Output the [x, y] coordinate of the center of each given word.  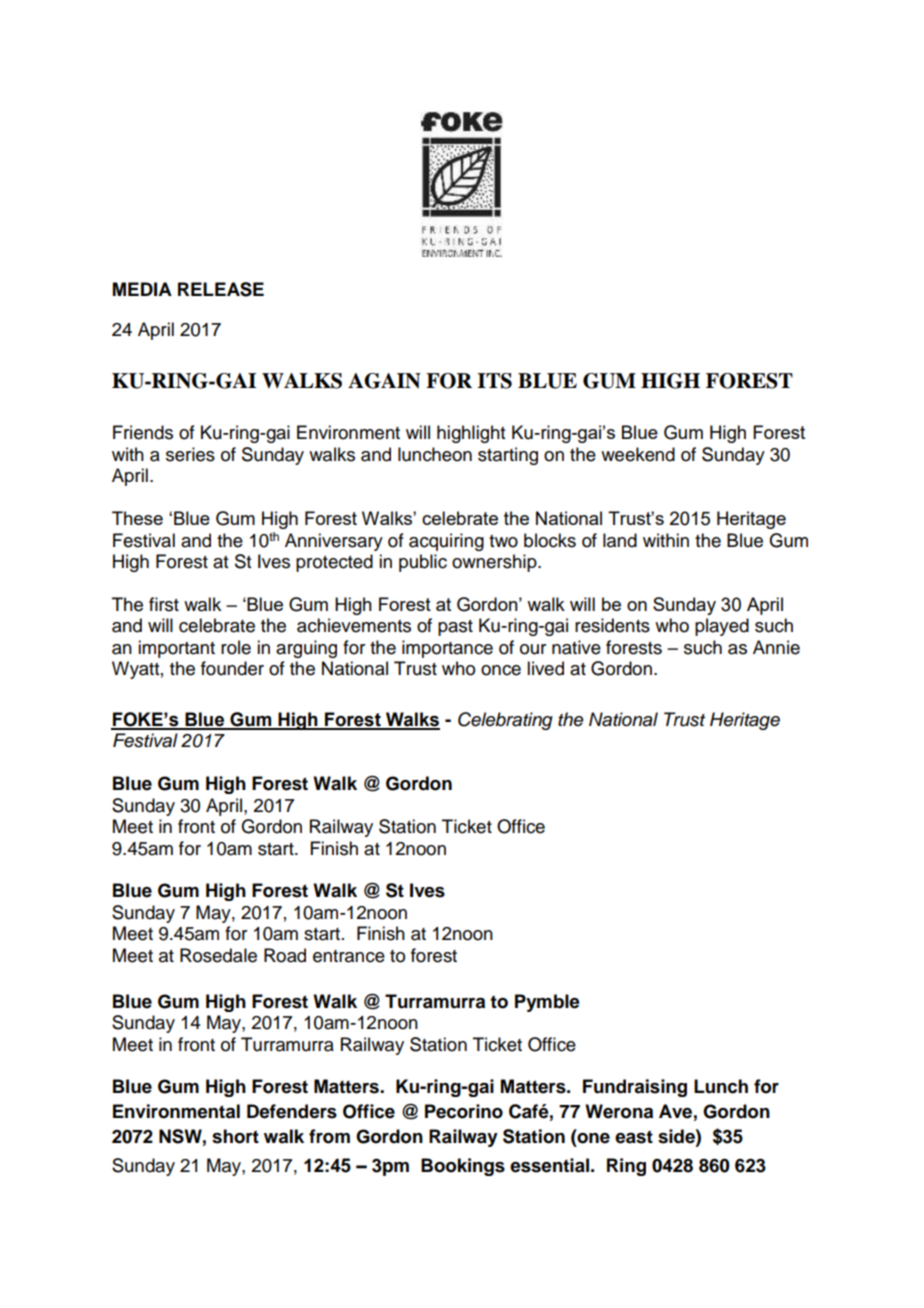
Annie [776, 647]
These [137, 518]
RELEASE [221, 289]
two [503, 541]
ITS [494, 381]
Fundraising [635, 1088]
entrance [349, 956]
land [620, 540]
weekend [638, 454]
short [235, 1136]
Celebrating [505, 721]
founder [232, 668]
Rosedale [218, 955]
